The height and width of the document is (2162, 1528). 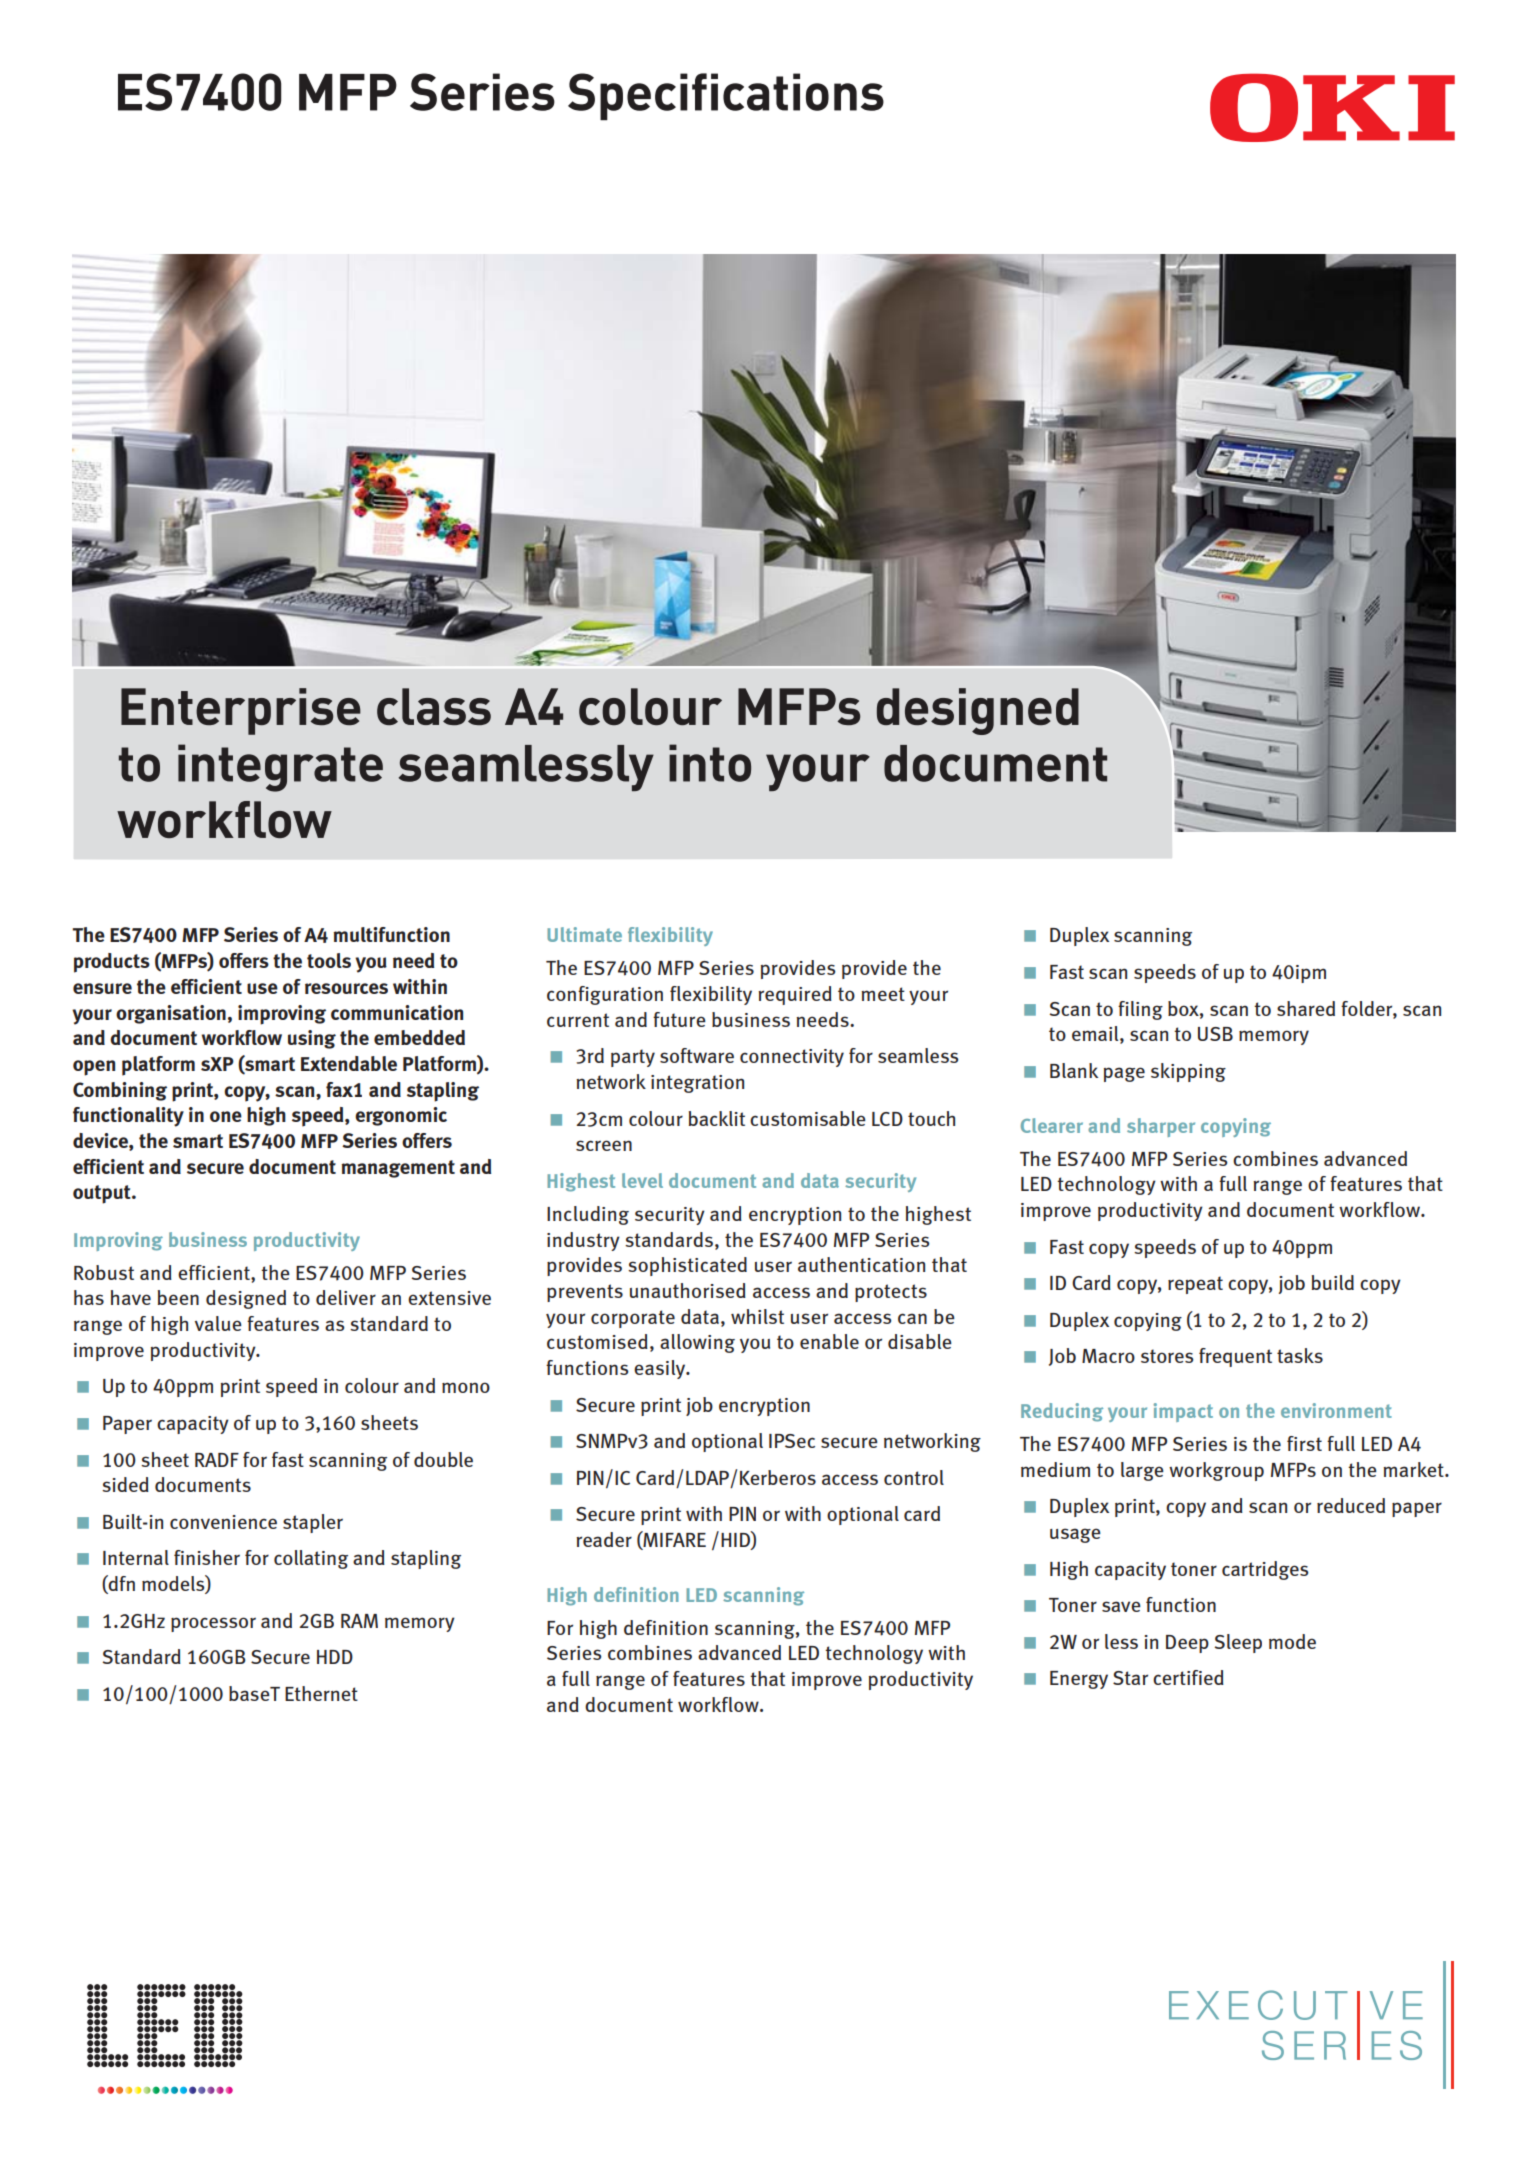 I want to click on shared, so click(x=1306, y=1008).
